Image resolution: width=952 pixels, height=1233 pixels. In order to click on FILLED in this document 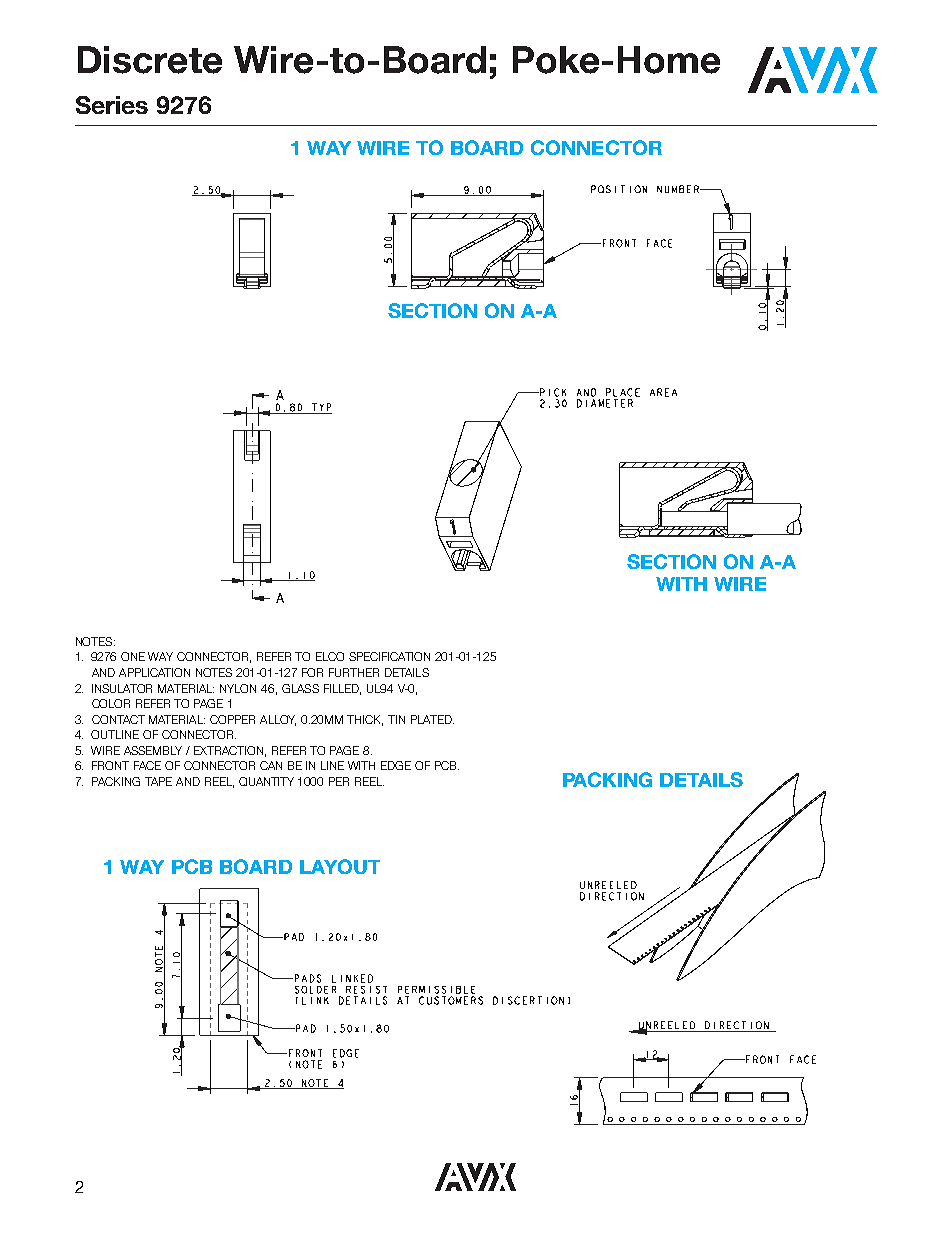, I will do `click(342, 689)`.
